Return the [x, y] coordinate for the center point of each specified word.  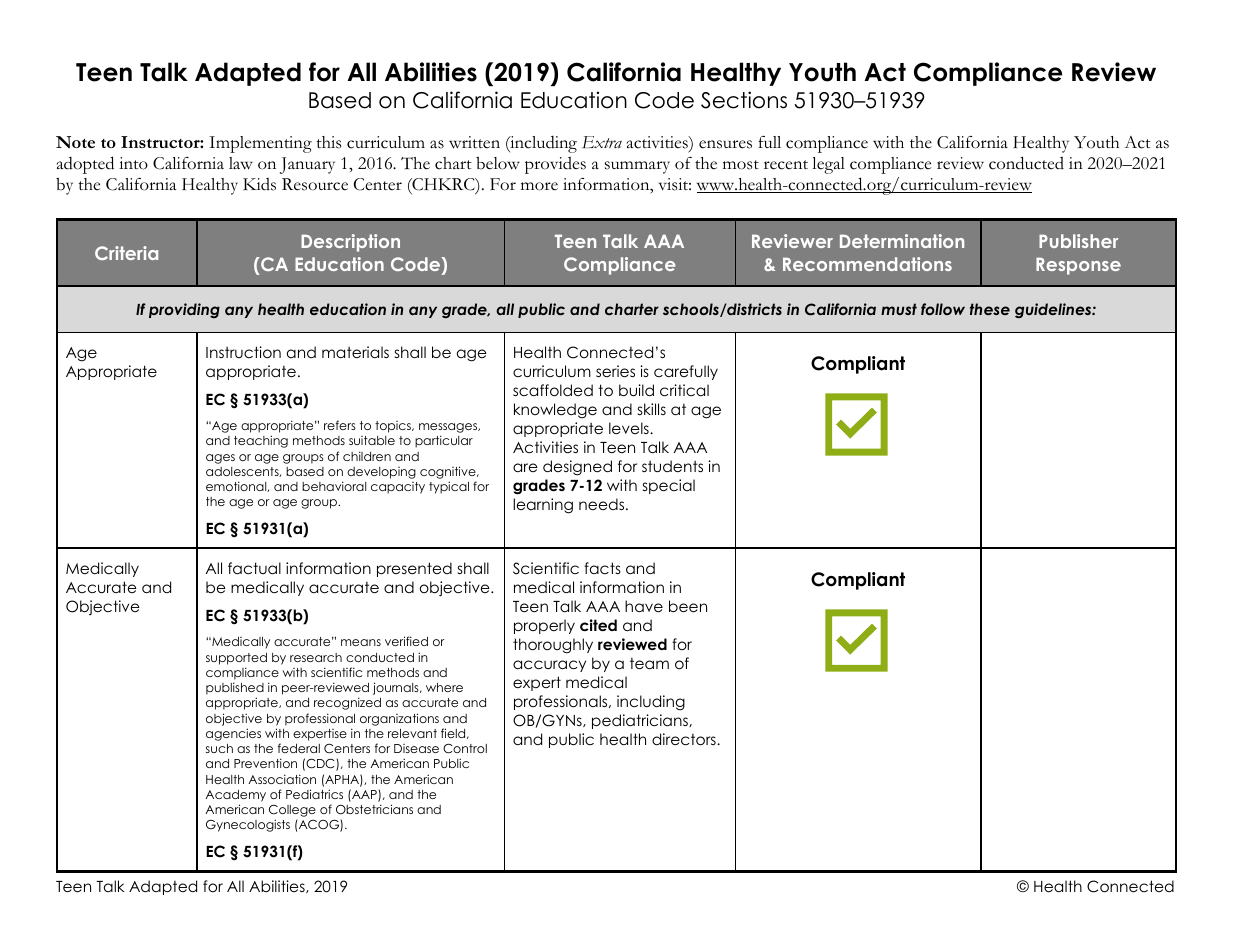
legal [828, 165]
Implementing [260, 144]
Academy [235, 796]
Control [465, 748]
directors [685, 739]
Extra [602, 142]
